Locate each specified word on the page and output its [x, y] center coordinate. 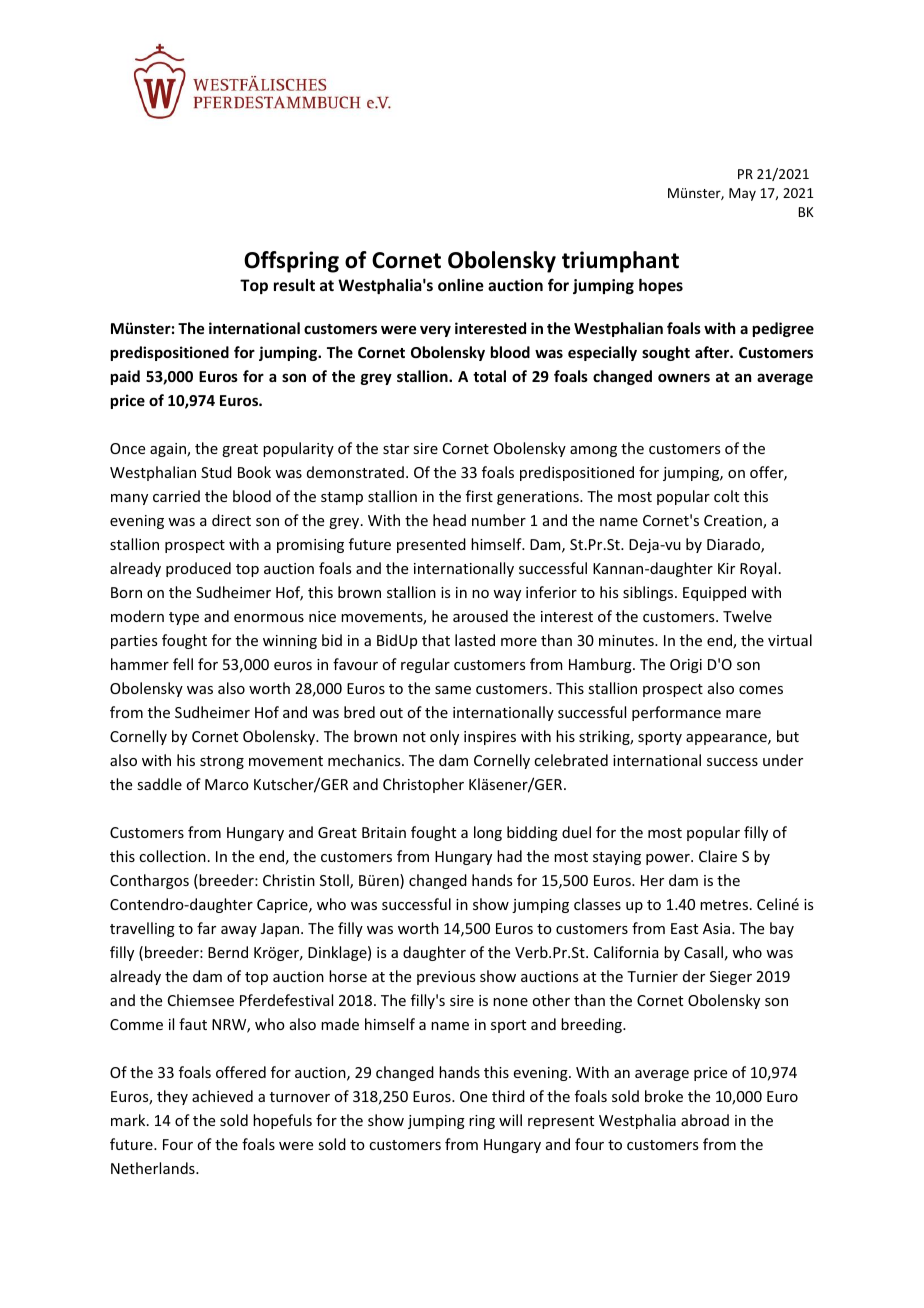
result [294, 285]
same [453, 690]
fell [183, 664]
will [510, 1120]
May [742, 194]
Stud [216, 472]
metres [725, 905]
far [206, 928]
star [396, 449]
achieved [222, 1096]
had [509, 856]
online [461, 285]
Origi [686, 666]
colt [726, 496]
